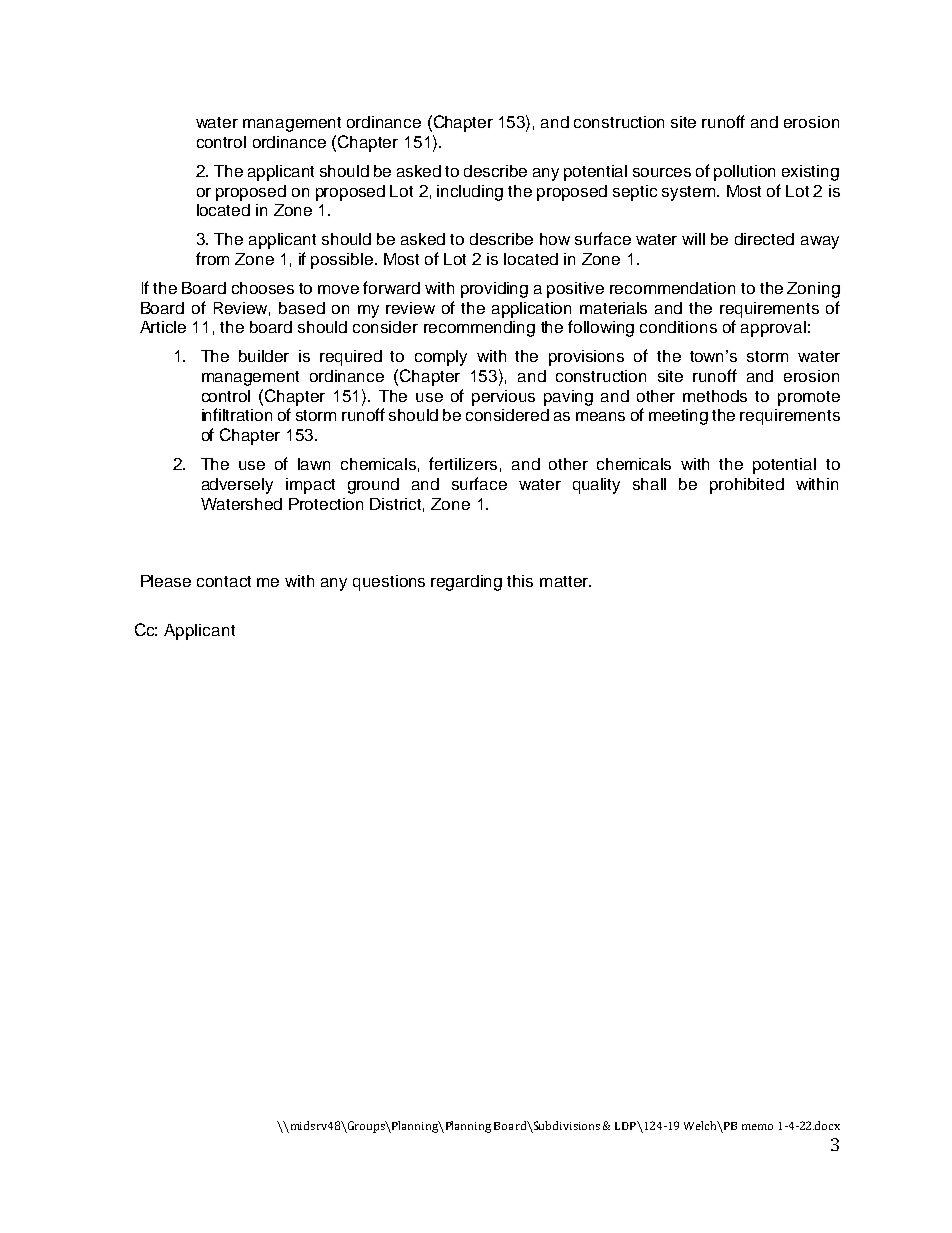  I want to click on septic, so click(635, 193).
